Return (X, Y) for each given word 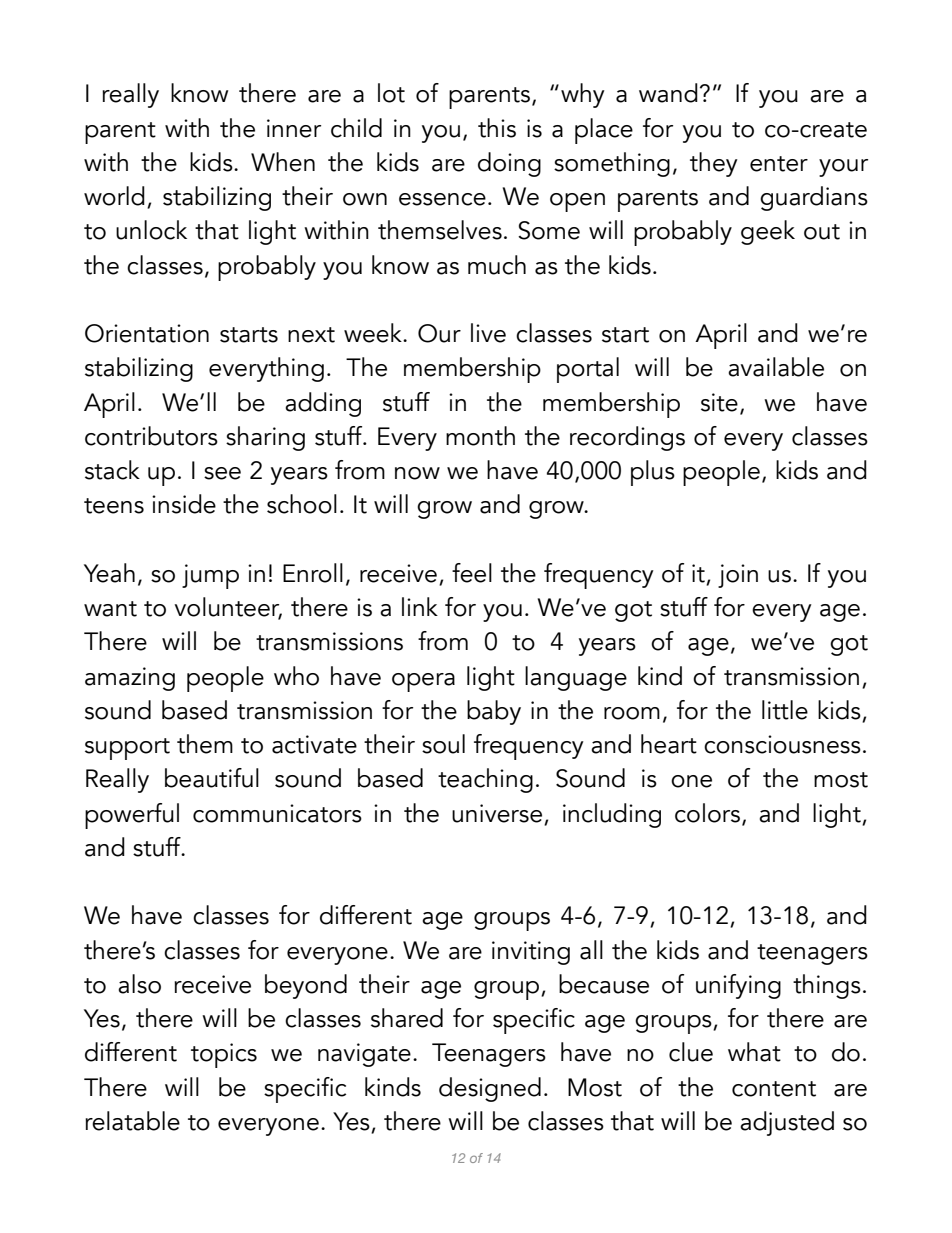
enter (779, 164)
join (738, 576)
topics (224, 1055)
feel (472, 573)
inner (294, 128)
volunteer (228, 608)
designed (490, 1089)
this (497, 128)
